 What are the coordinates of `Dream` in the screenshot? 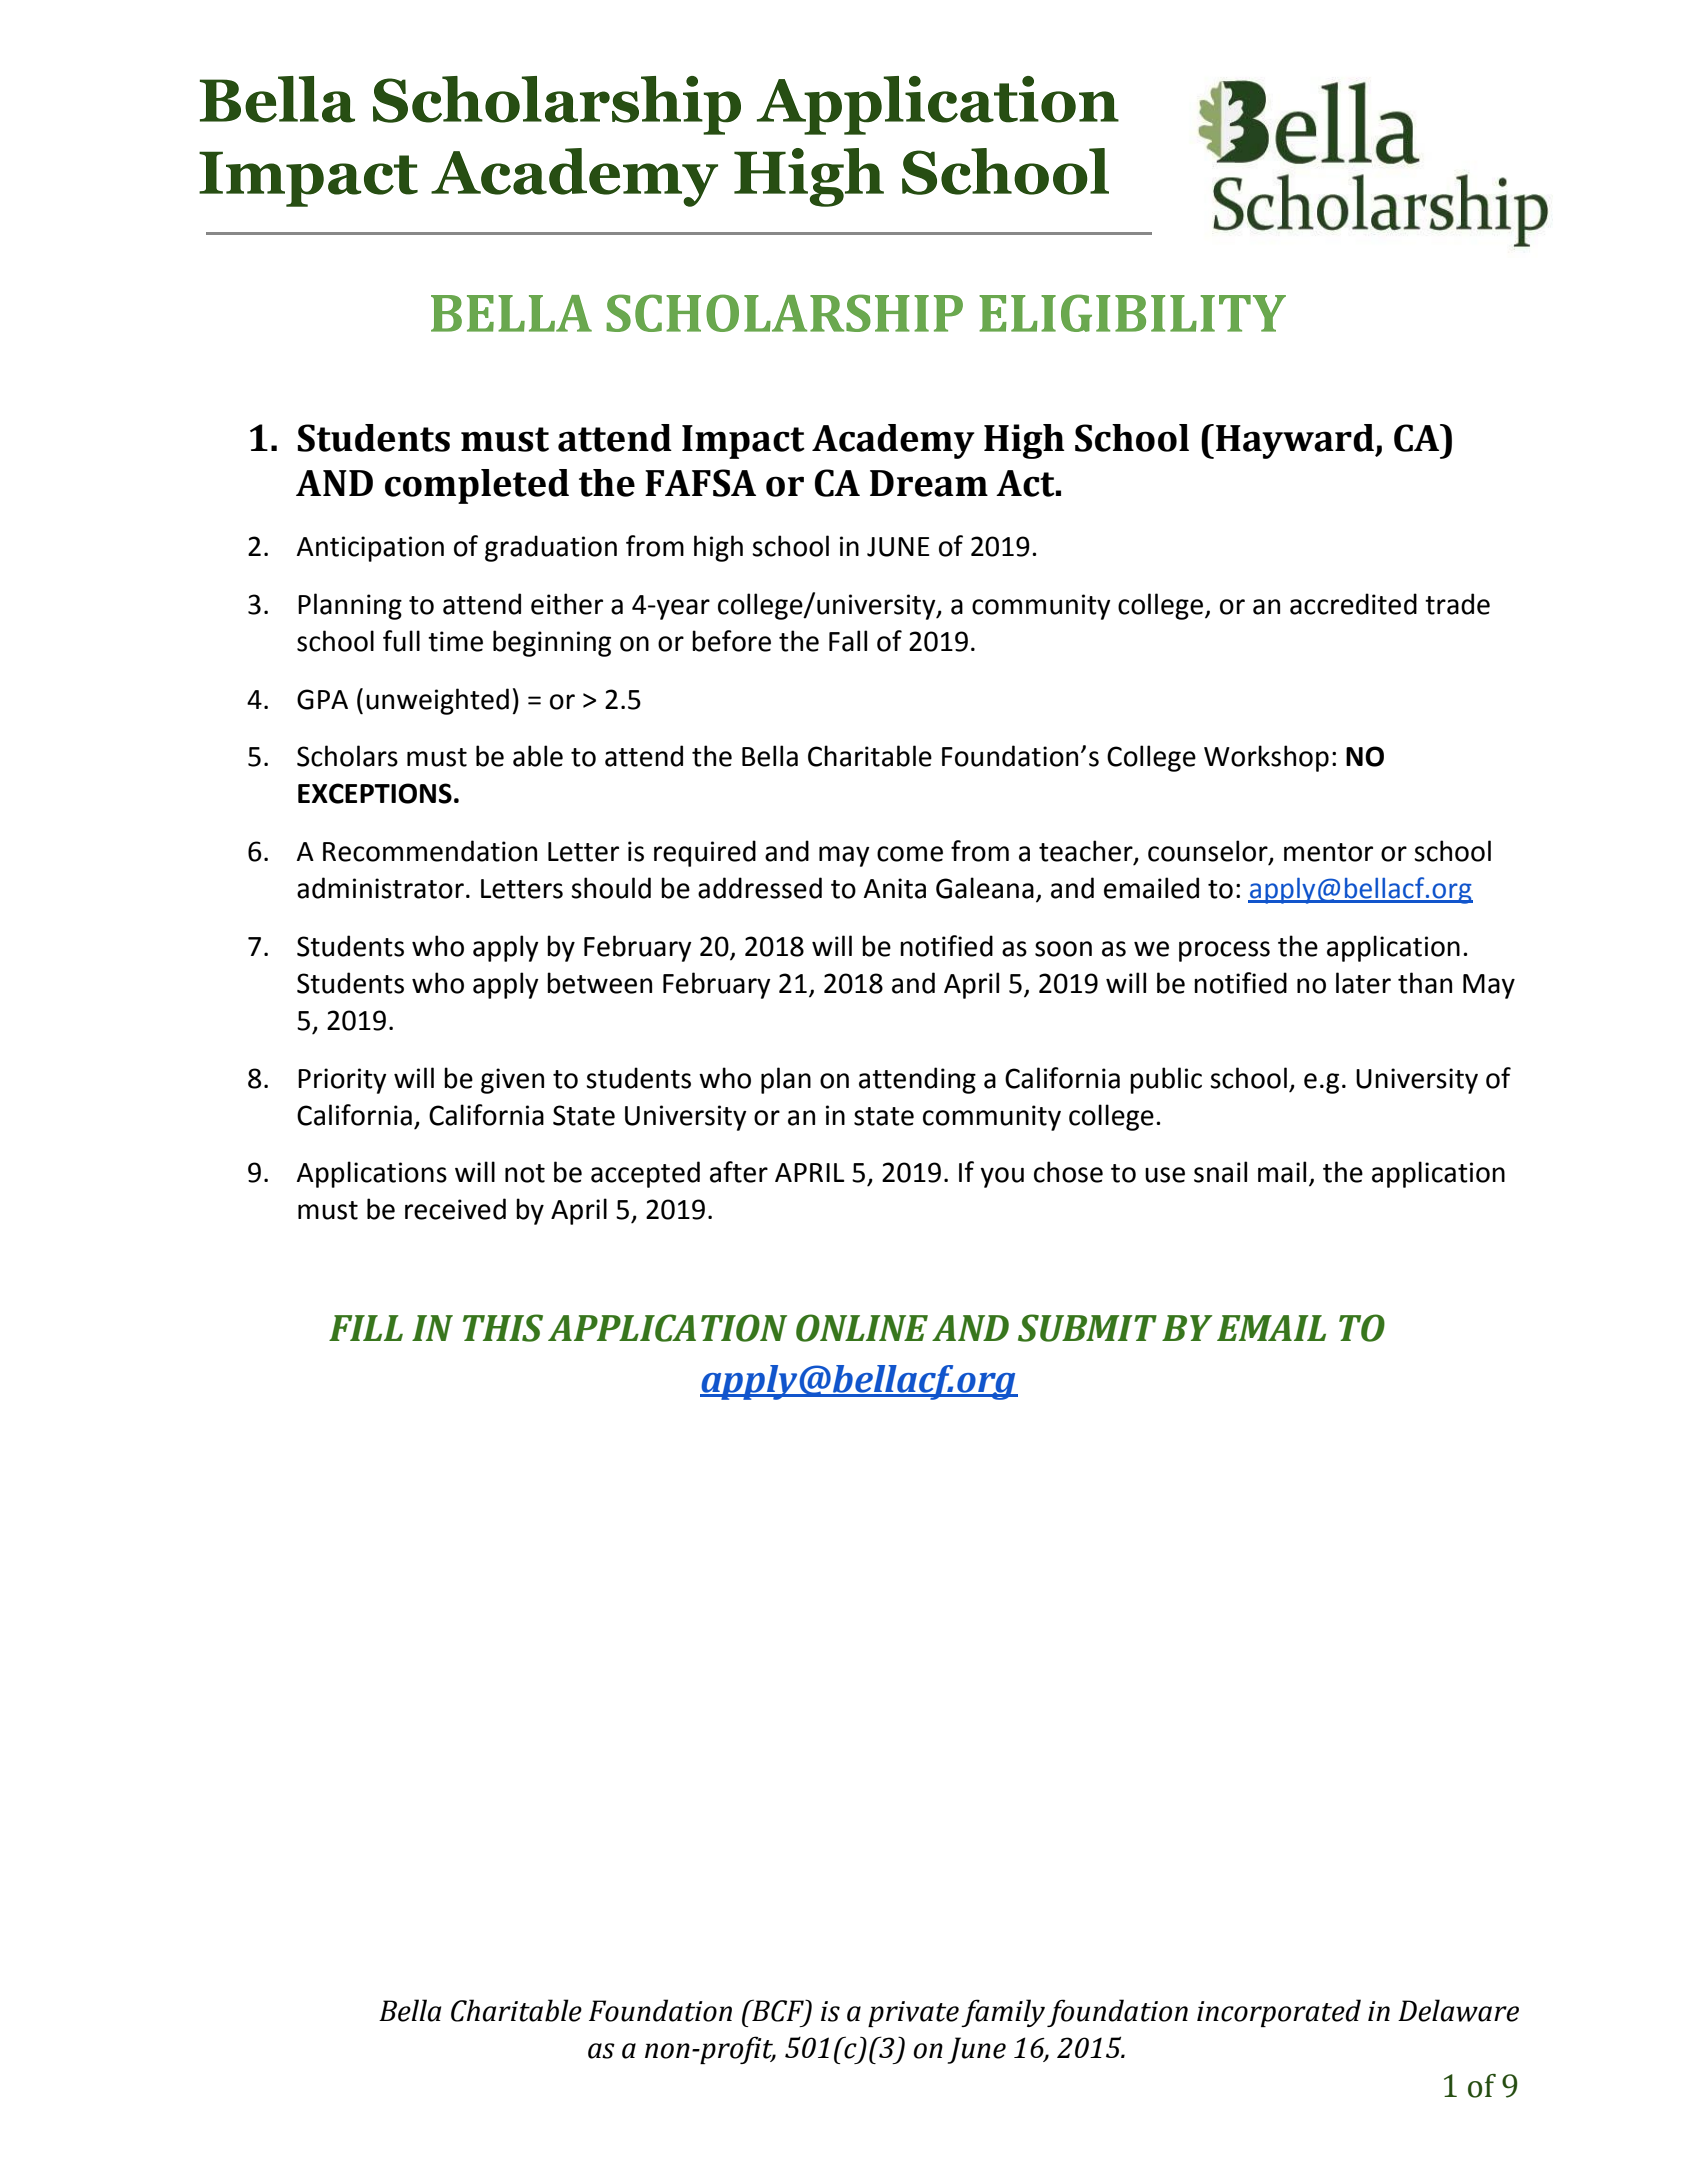 It's located at (929, 483).
